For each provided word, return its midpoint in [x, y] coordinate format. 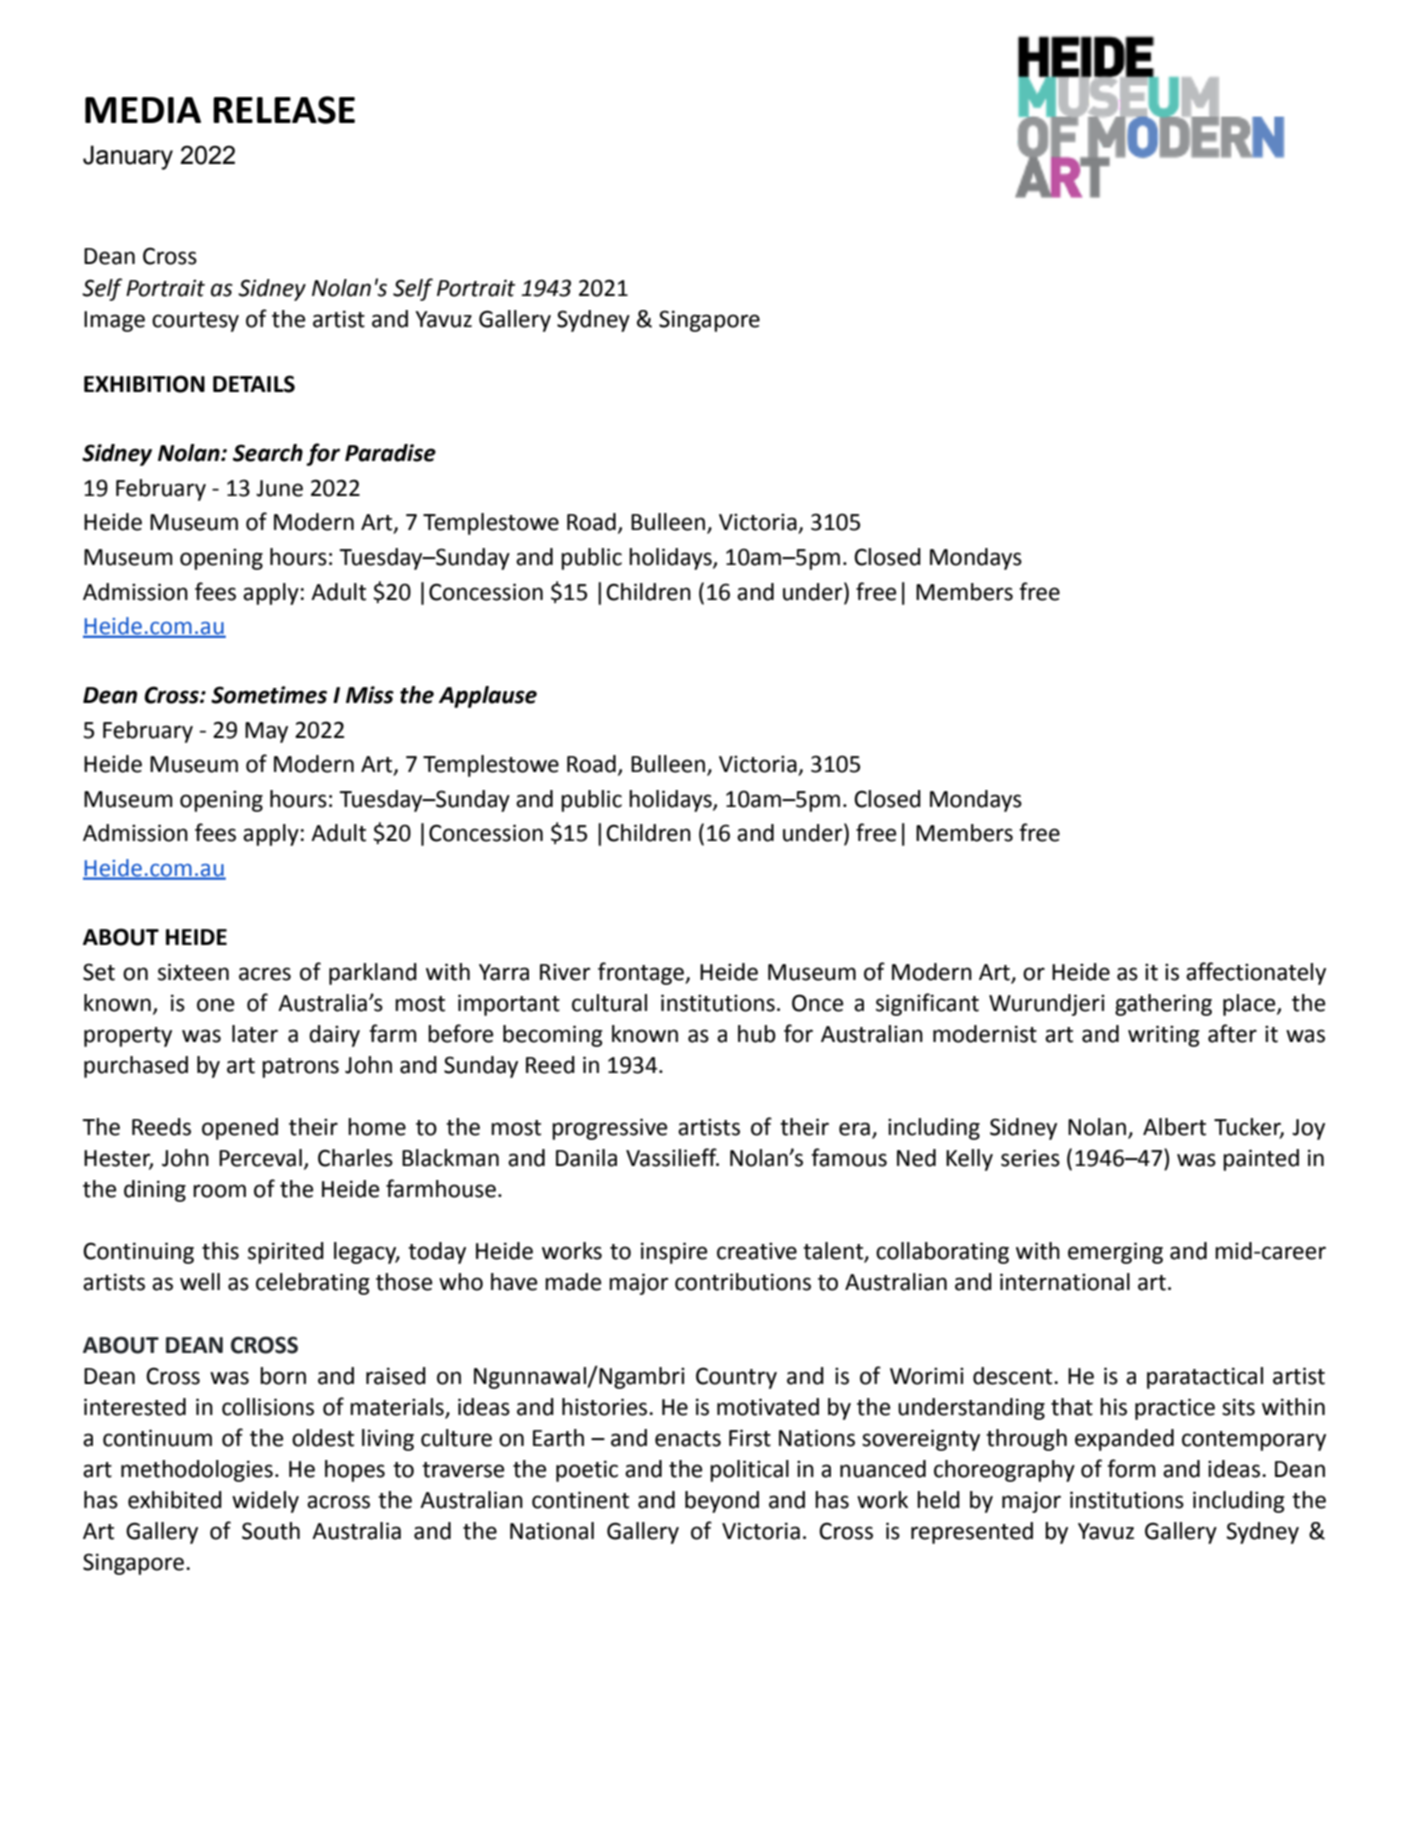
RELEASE [284, 110]
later [255, 1034]
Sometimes [269, 695]
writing [1164, 1036]
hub [757, 1034]
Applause [488, 697]
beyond [722, 1502]
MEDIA [143, 110]
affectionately [1256, 973]
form [1131, 1468]
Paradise [390, 453]
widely [265, 1502]
